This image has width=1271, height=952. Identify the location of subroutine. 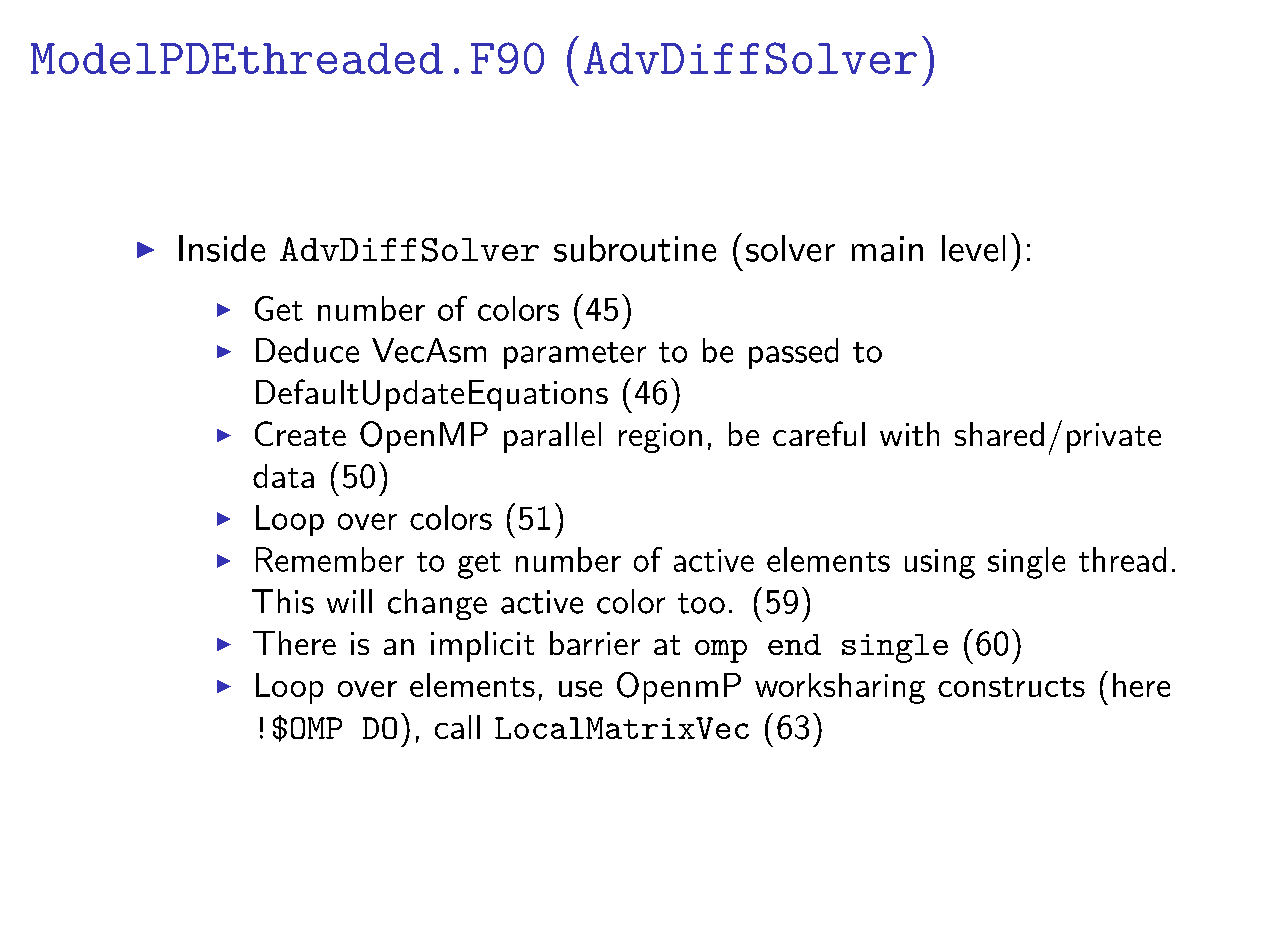
(635, 248).
